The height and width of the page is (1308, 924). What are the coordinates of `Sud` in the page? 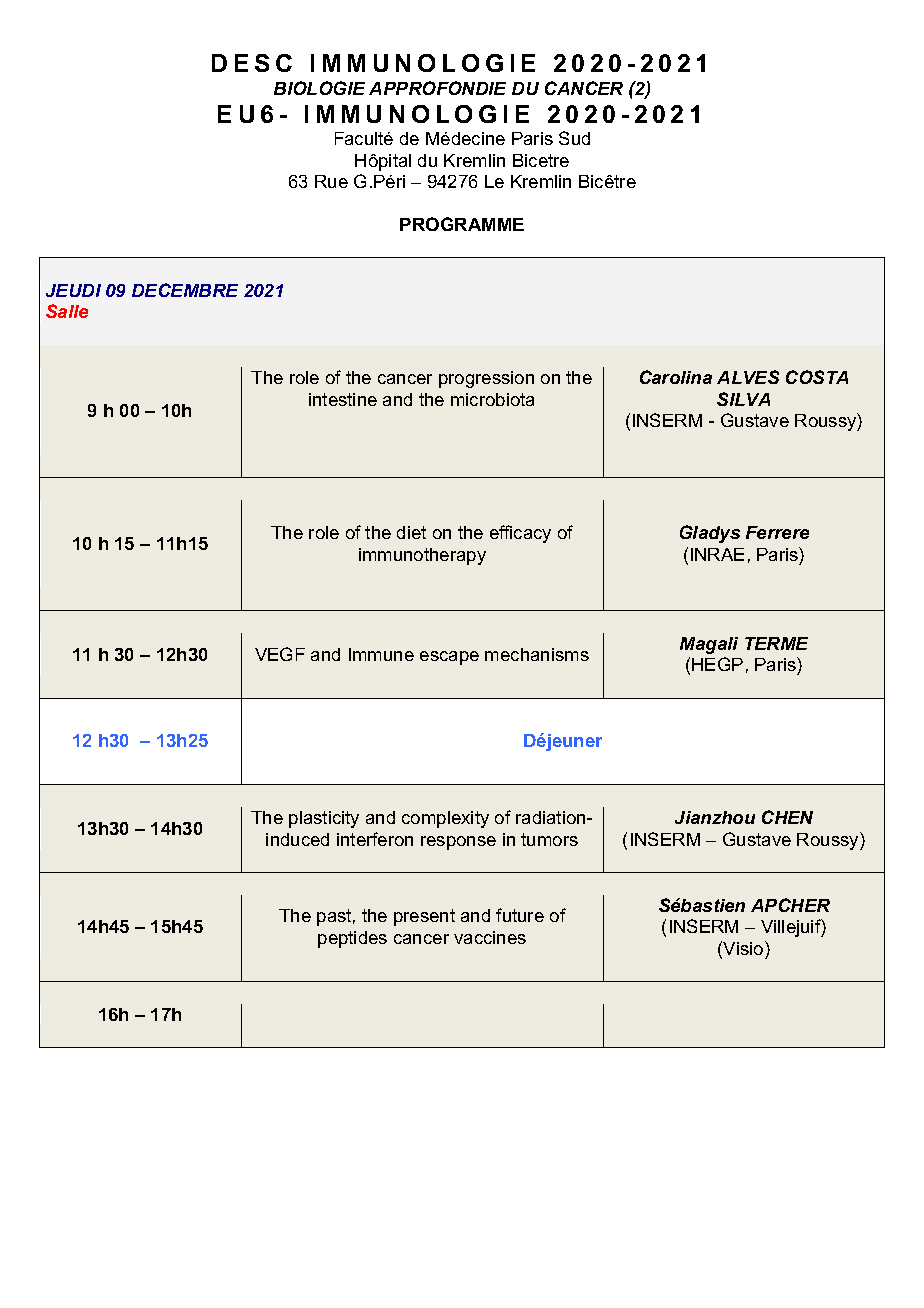 It's located at (574, 138).
